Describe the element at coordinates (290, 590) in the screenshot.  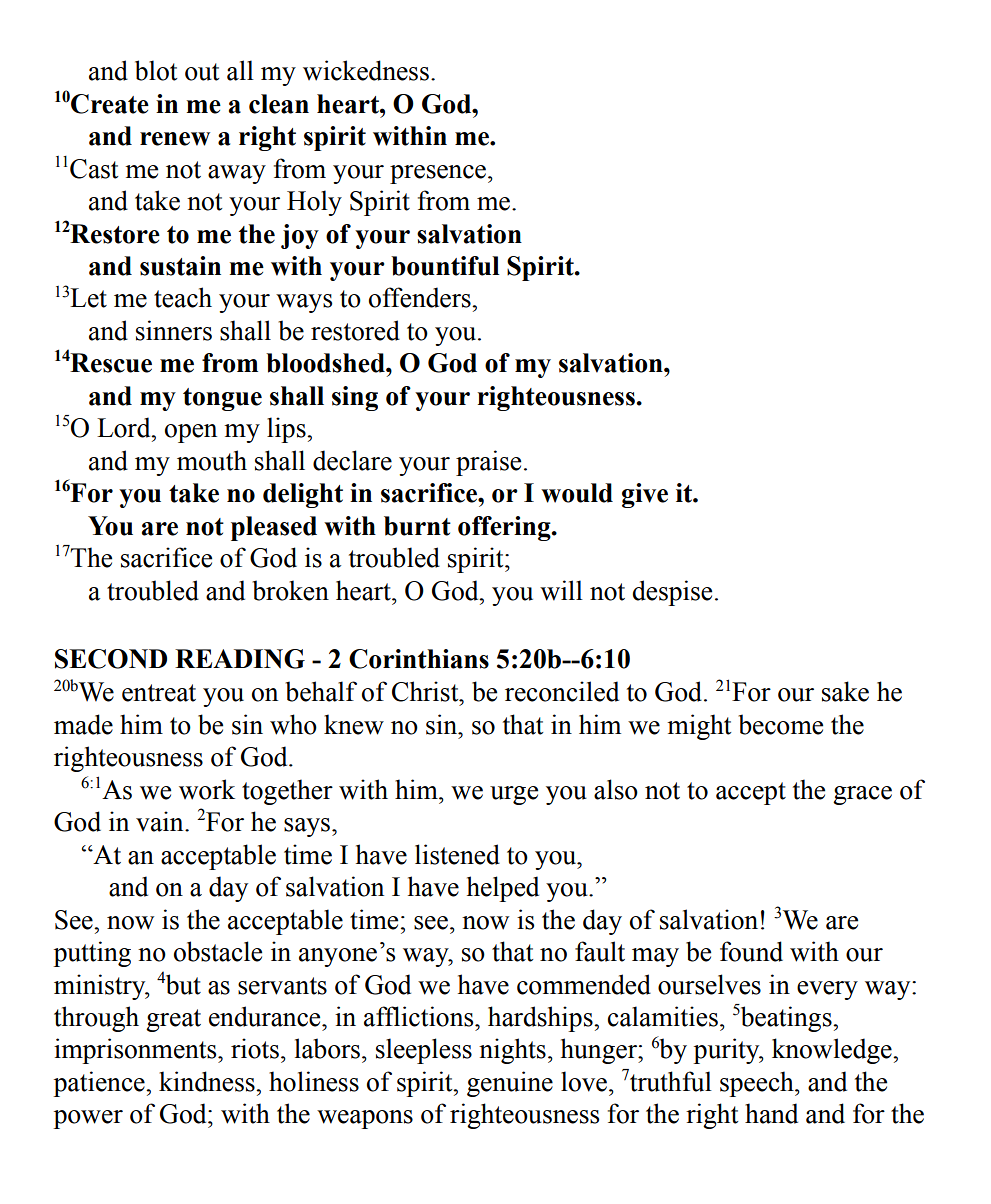
I see `broken` at that location.
